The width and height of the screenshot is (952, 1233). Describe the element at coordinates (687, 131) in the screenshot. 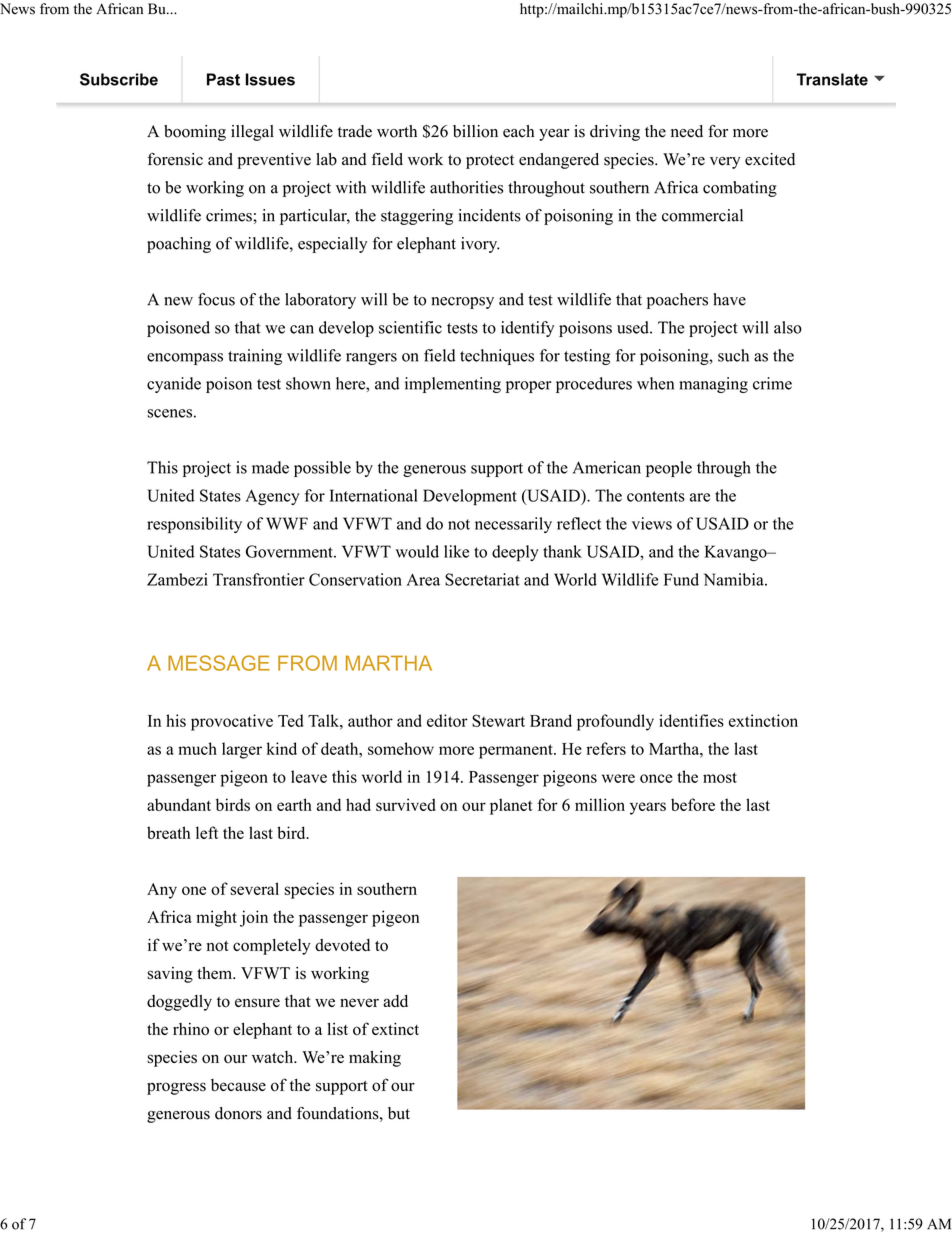

I see `need` at that location.
